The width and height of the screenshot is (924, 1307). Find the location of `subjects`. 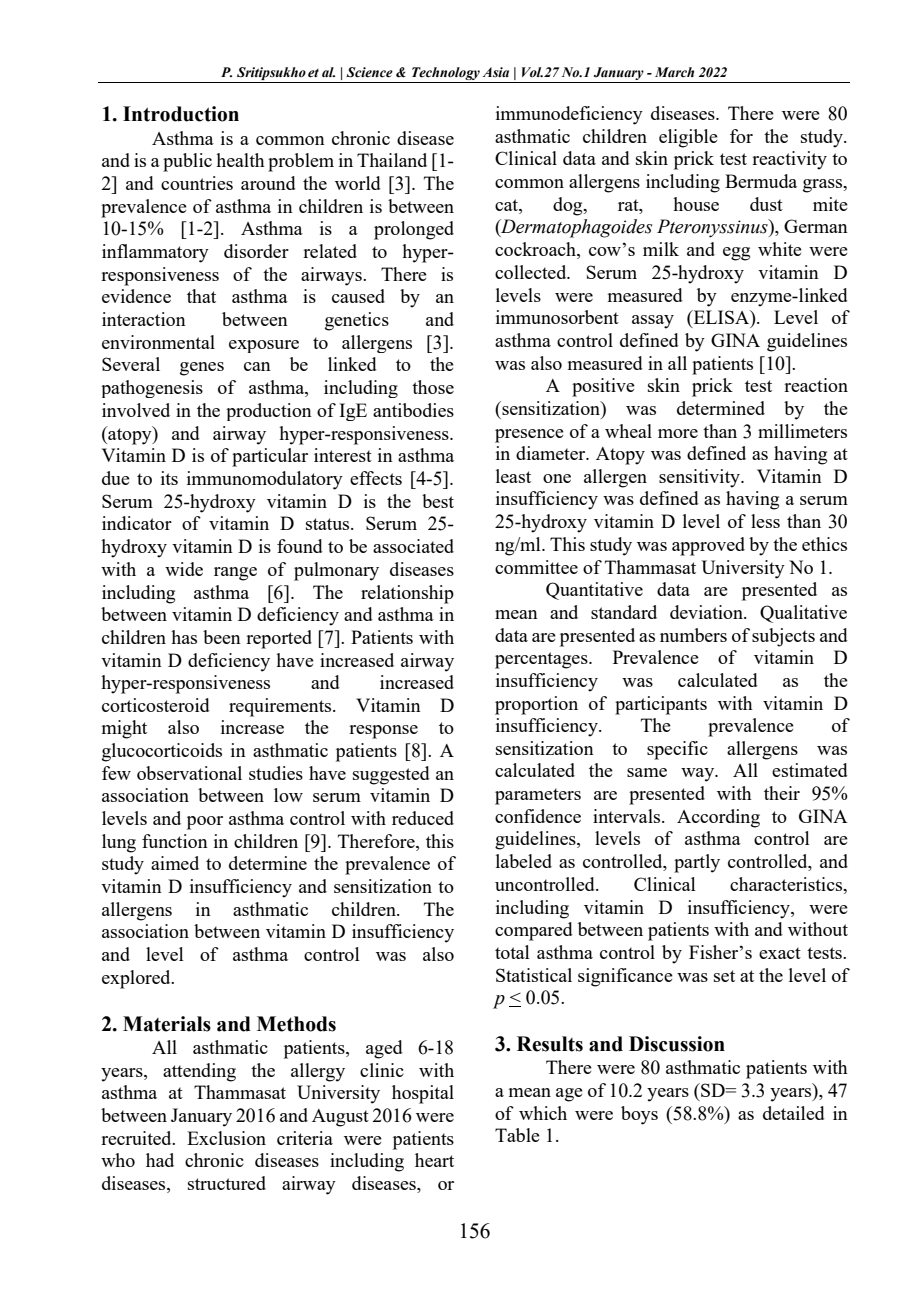

subjects is located at coordinates (783, 637).
